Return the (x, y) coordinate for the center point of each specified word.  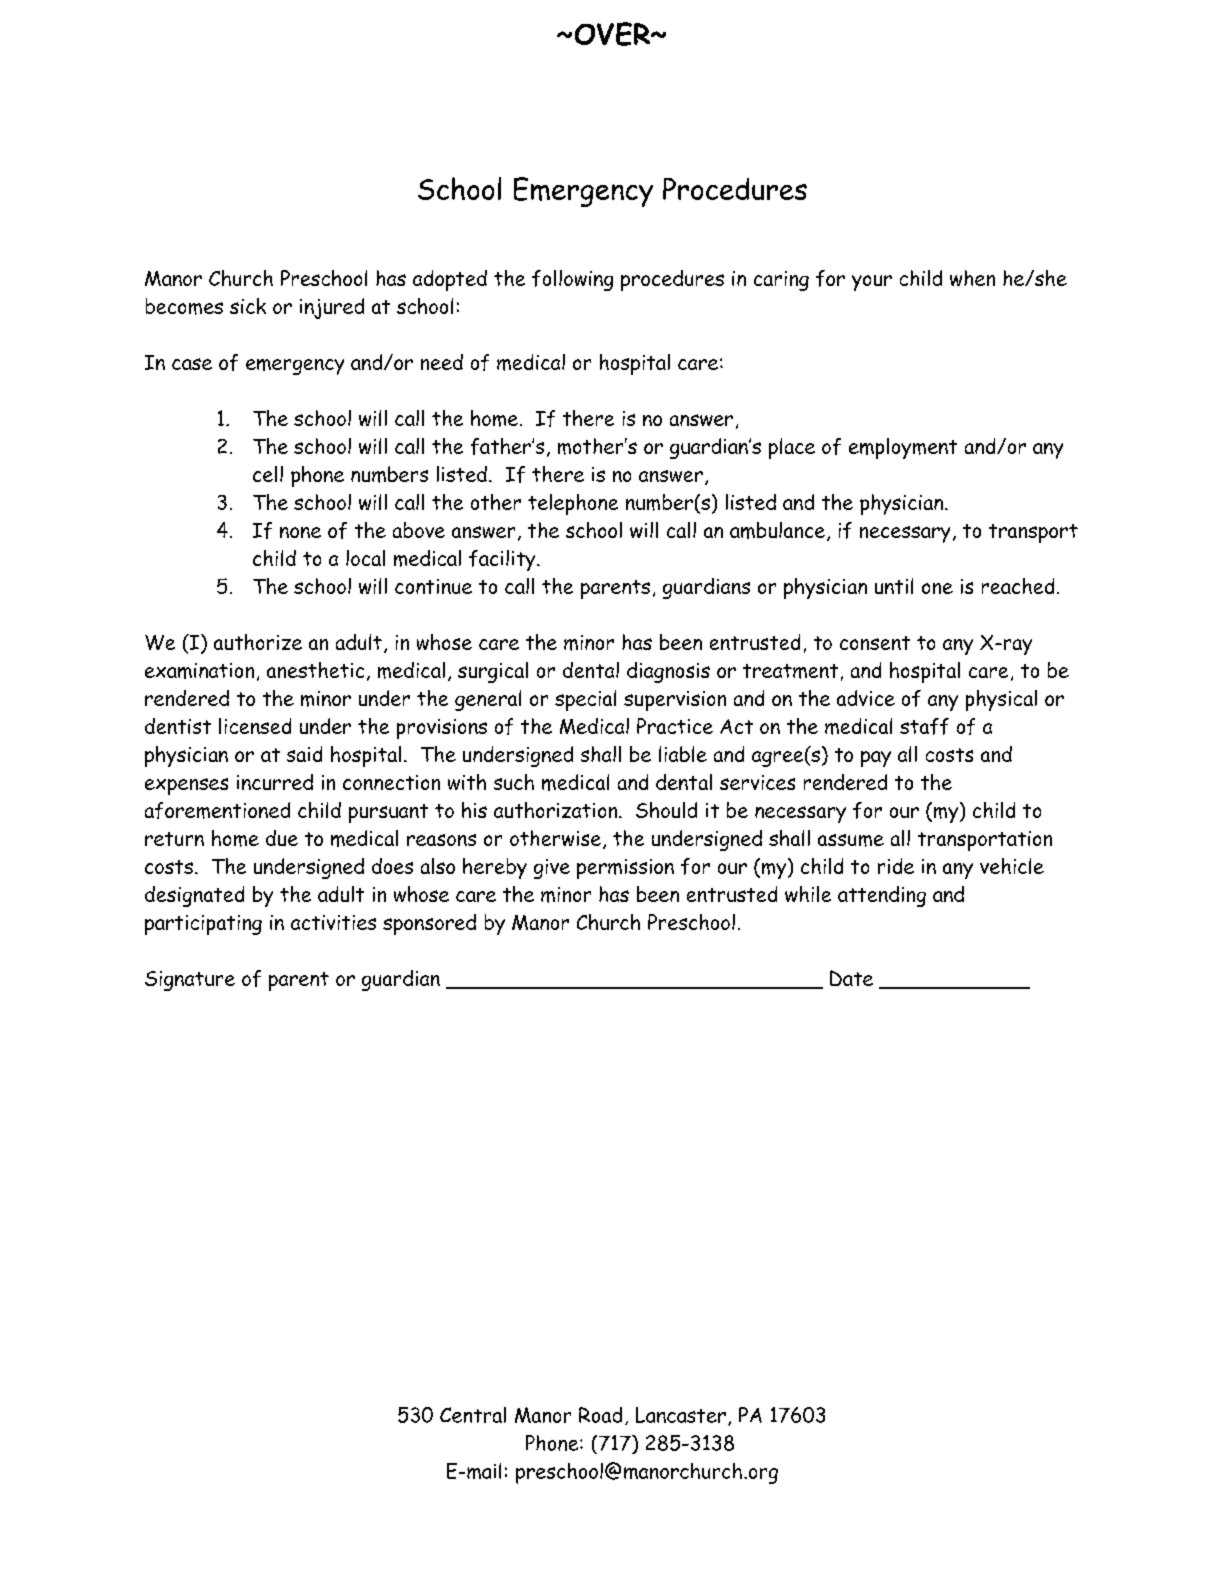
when (972, 278)
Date (851, 978)
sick (248, 306)
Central (473, 1415)
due (282, 838)
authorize (258, 642)
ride (896, 866)
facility (503, 560)
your (872, 283)
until (894, 586)
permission (625, 869)
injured (332, 308)
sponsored (429, 924)
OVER (613, 34)
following (572, 280)
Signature (190, 981)
